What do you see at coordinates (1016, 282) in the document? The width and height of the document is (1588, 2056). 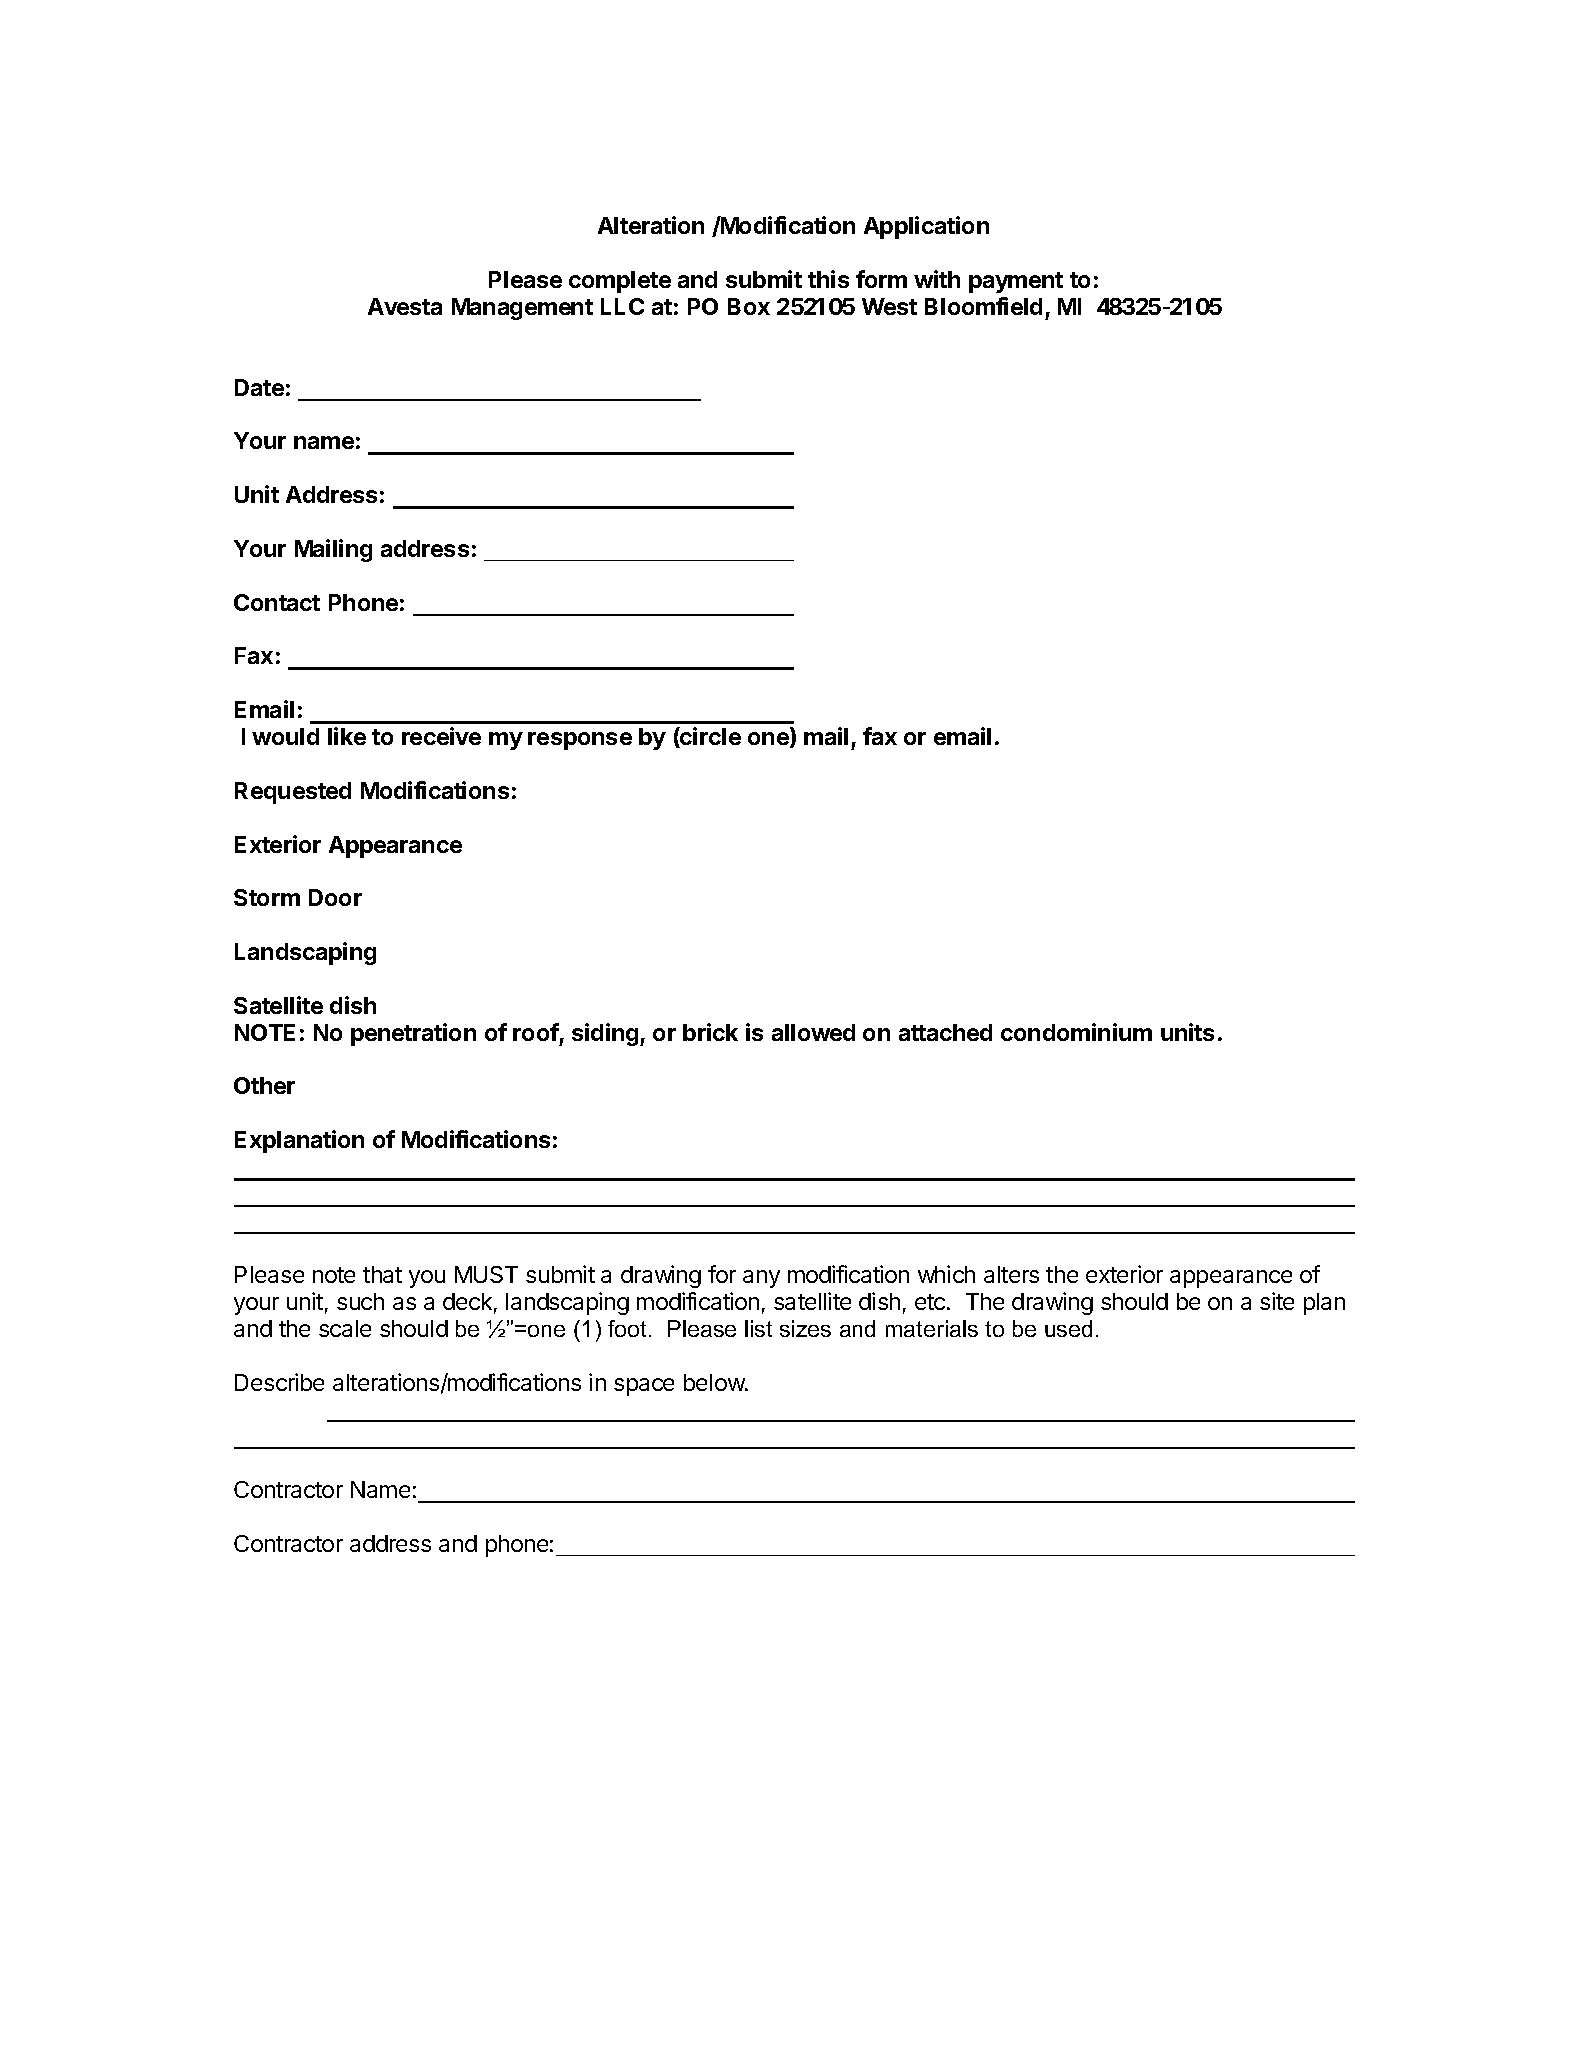 I see `payment` at bounding box center [1016, 282].
